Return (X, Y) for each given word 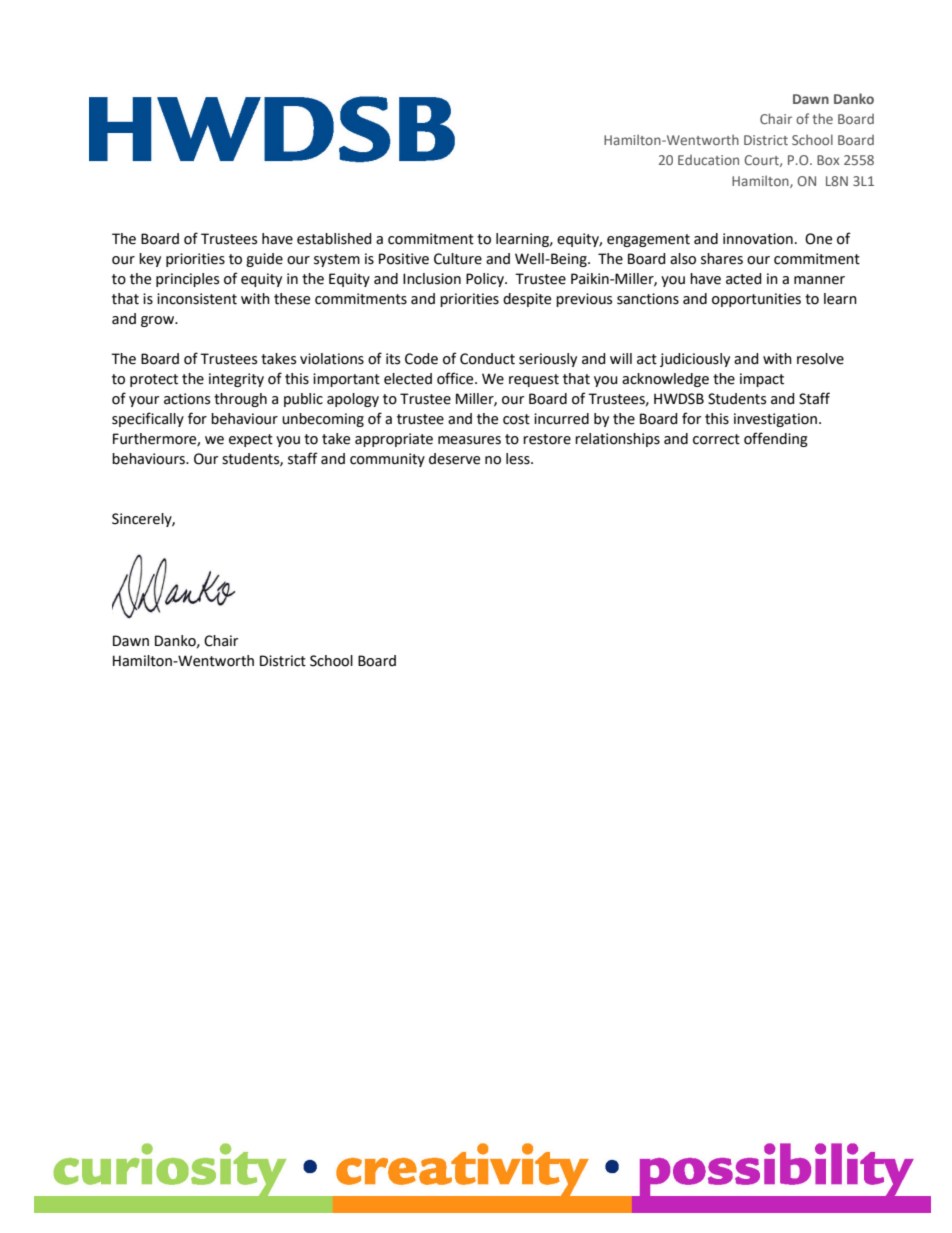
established (334, 239)
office (456, 378)
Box (828, 160)
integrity (236, 380)
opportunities (756, 300)
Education (708, 160)
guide (264, 260)
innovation (758, 239)
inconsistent (197, 299)
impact (762, 380)
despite (527, 300)
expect (251, 440)
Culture (458, 259)
